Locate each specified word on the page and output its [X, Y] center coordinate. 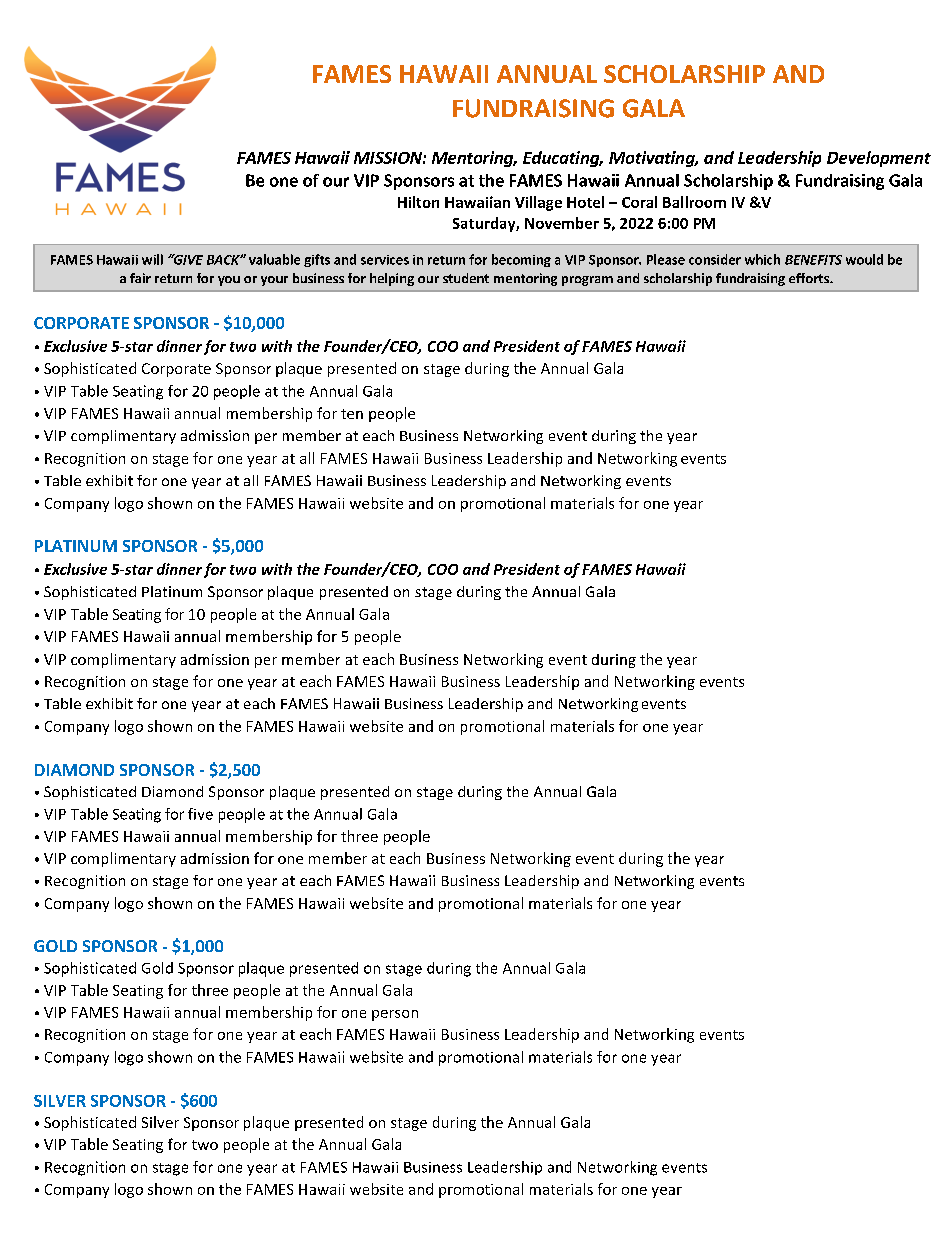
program [587, 281]
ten [352, 414]
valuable [274, 259]
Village [538, 203]
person [395, 1015]
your [274, 281]
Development [879, 159]
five [200, 814]
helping [392, 279]
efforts [810, 278]
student [466, 278]
